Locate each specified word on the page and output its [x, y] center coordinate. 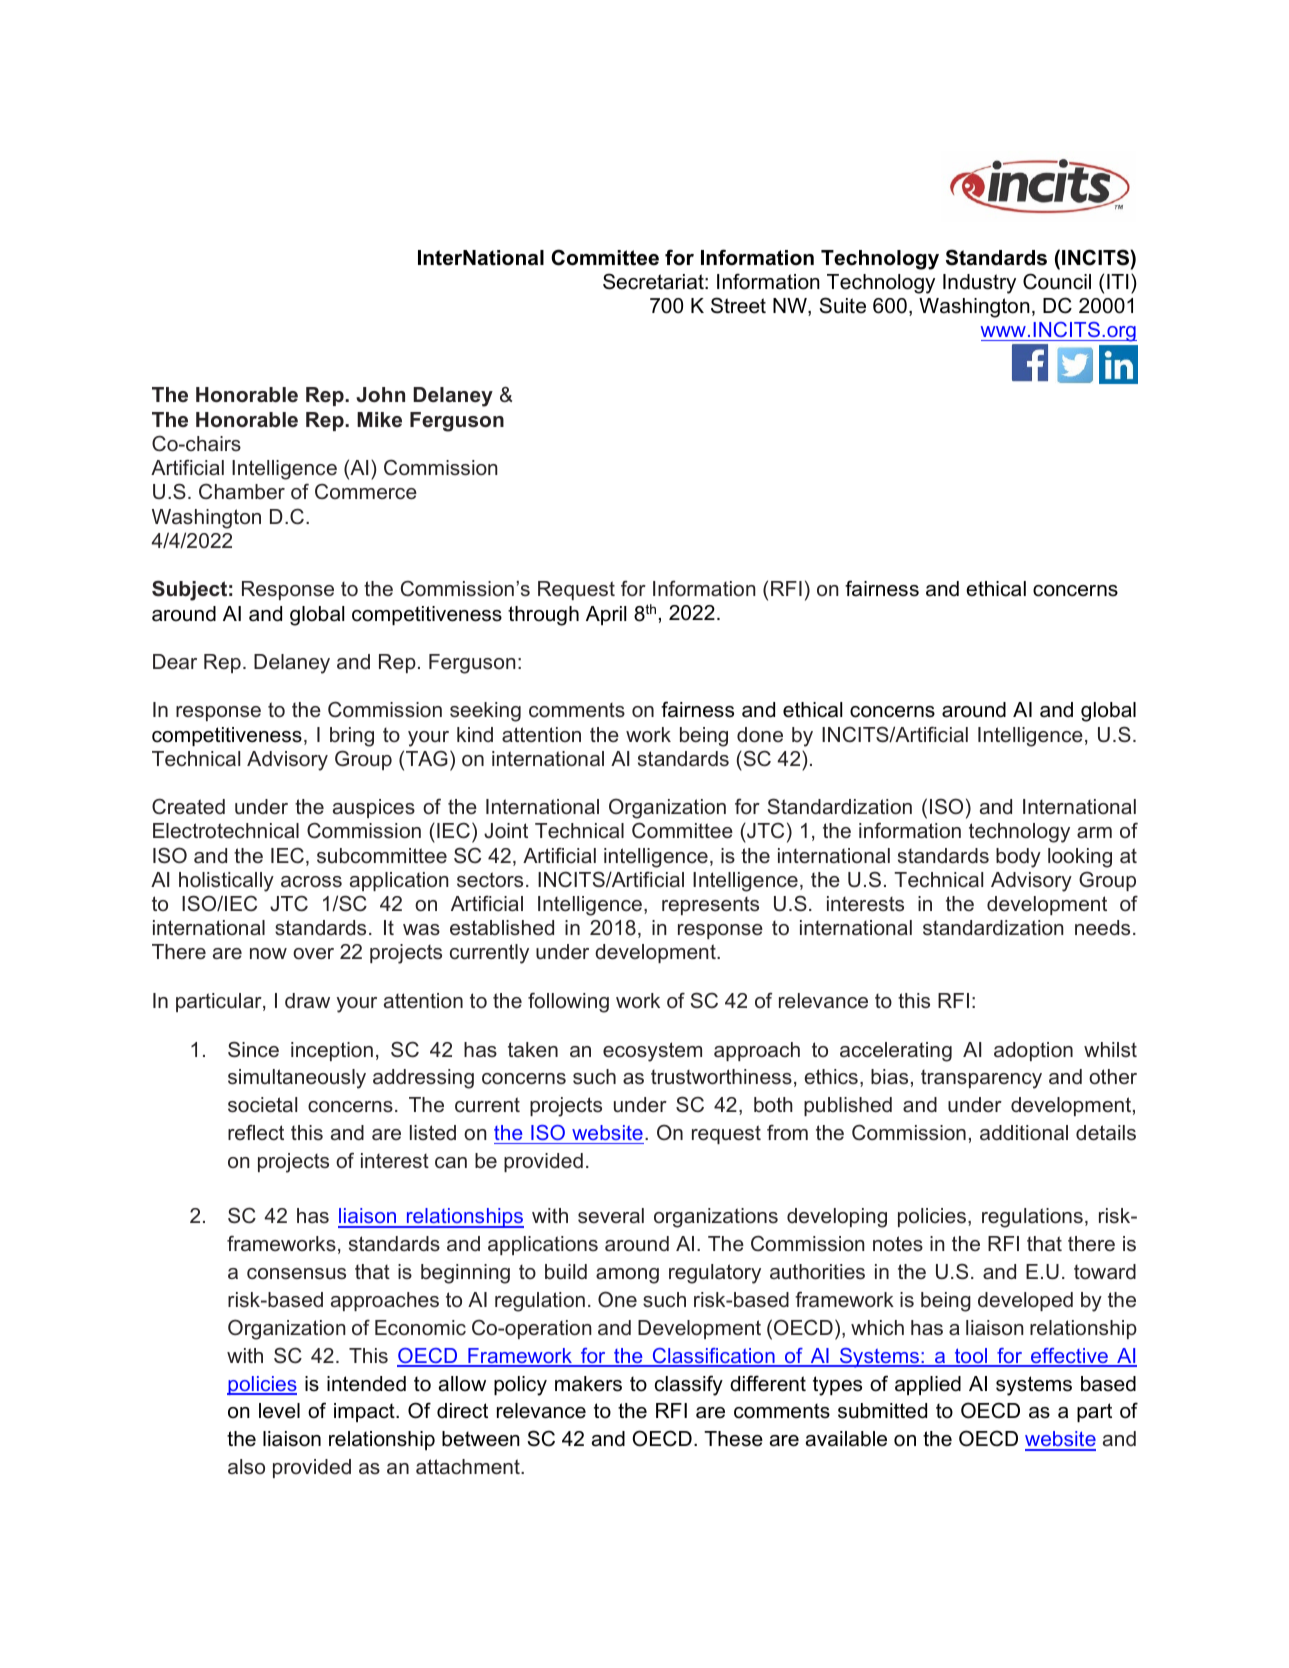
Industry [979, 284]
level [279, 1411]
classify [689, 1385]
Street [738, 305]
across [311, 882]
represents [710, 906]
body [1018, 858]
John [380, 395]
